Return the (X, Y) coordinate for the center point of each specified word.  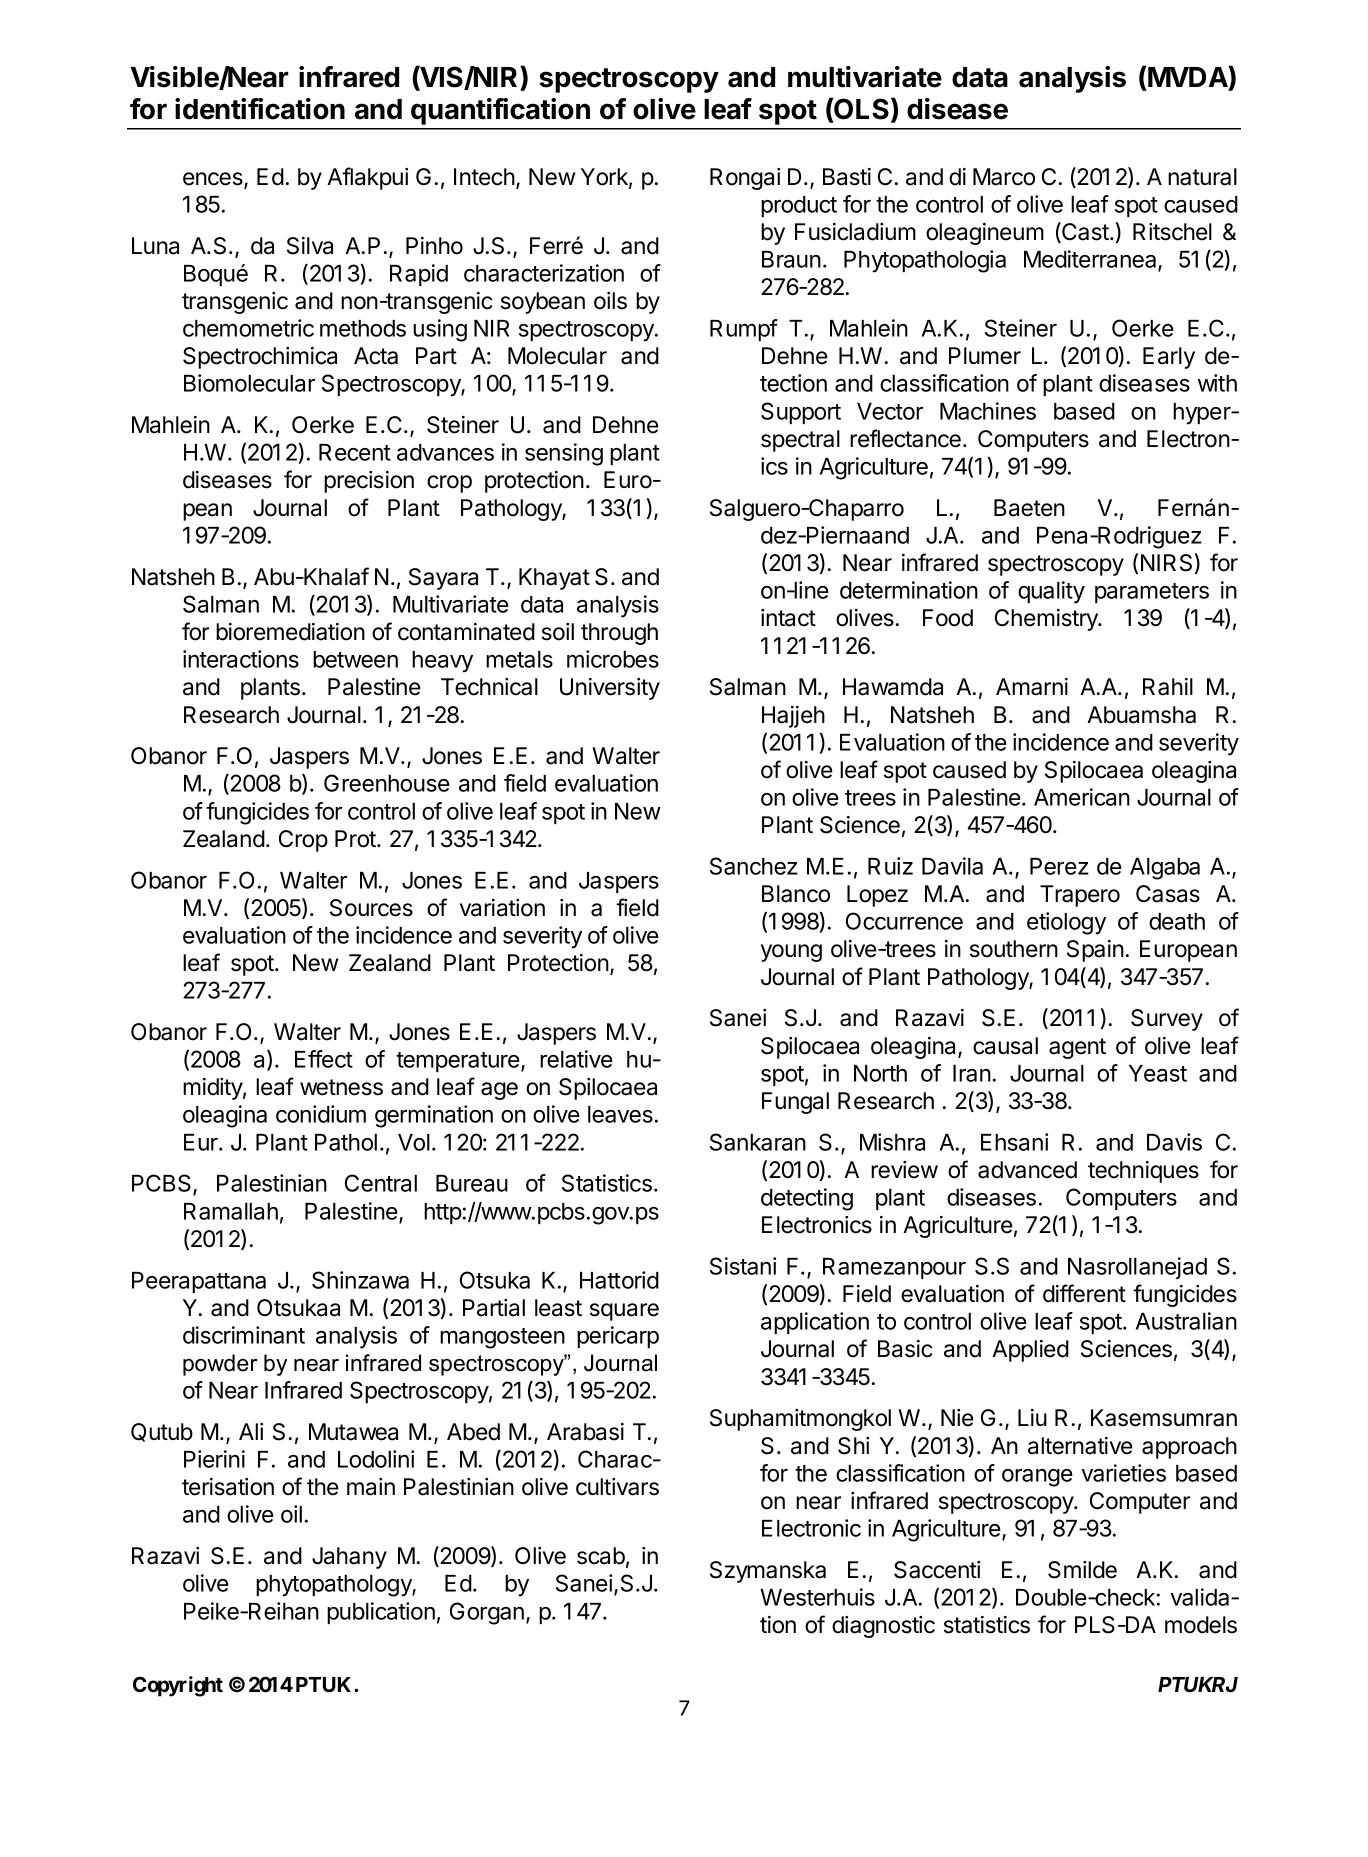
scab (601, 1556)
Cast (1085, 232)
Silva (310, 246)
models (1201, 1625)
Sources (371, 908)
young (791, 953)
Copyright (178, 1686)
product (799, 206)
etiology (1066, 923)
